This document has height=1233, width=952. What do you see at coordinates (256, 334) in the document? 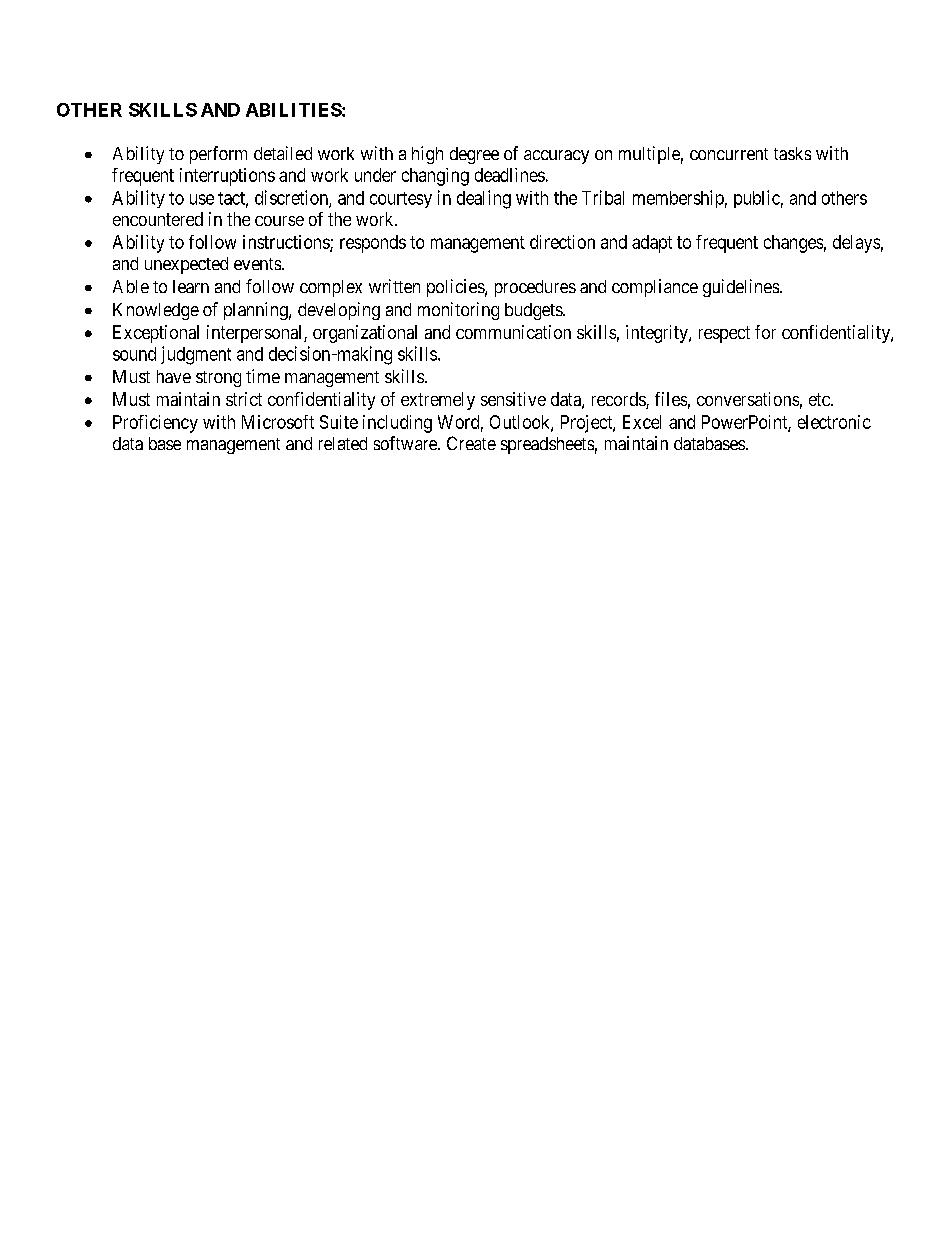
I see `interpersonal` at bounding box center [256, 334].
